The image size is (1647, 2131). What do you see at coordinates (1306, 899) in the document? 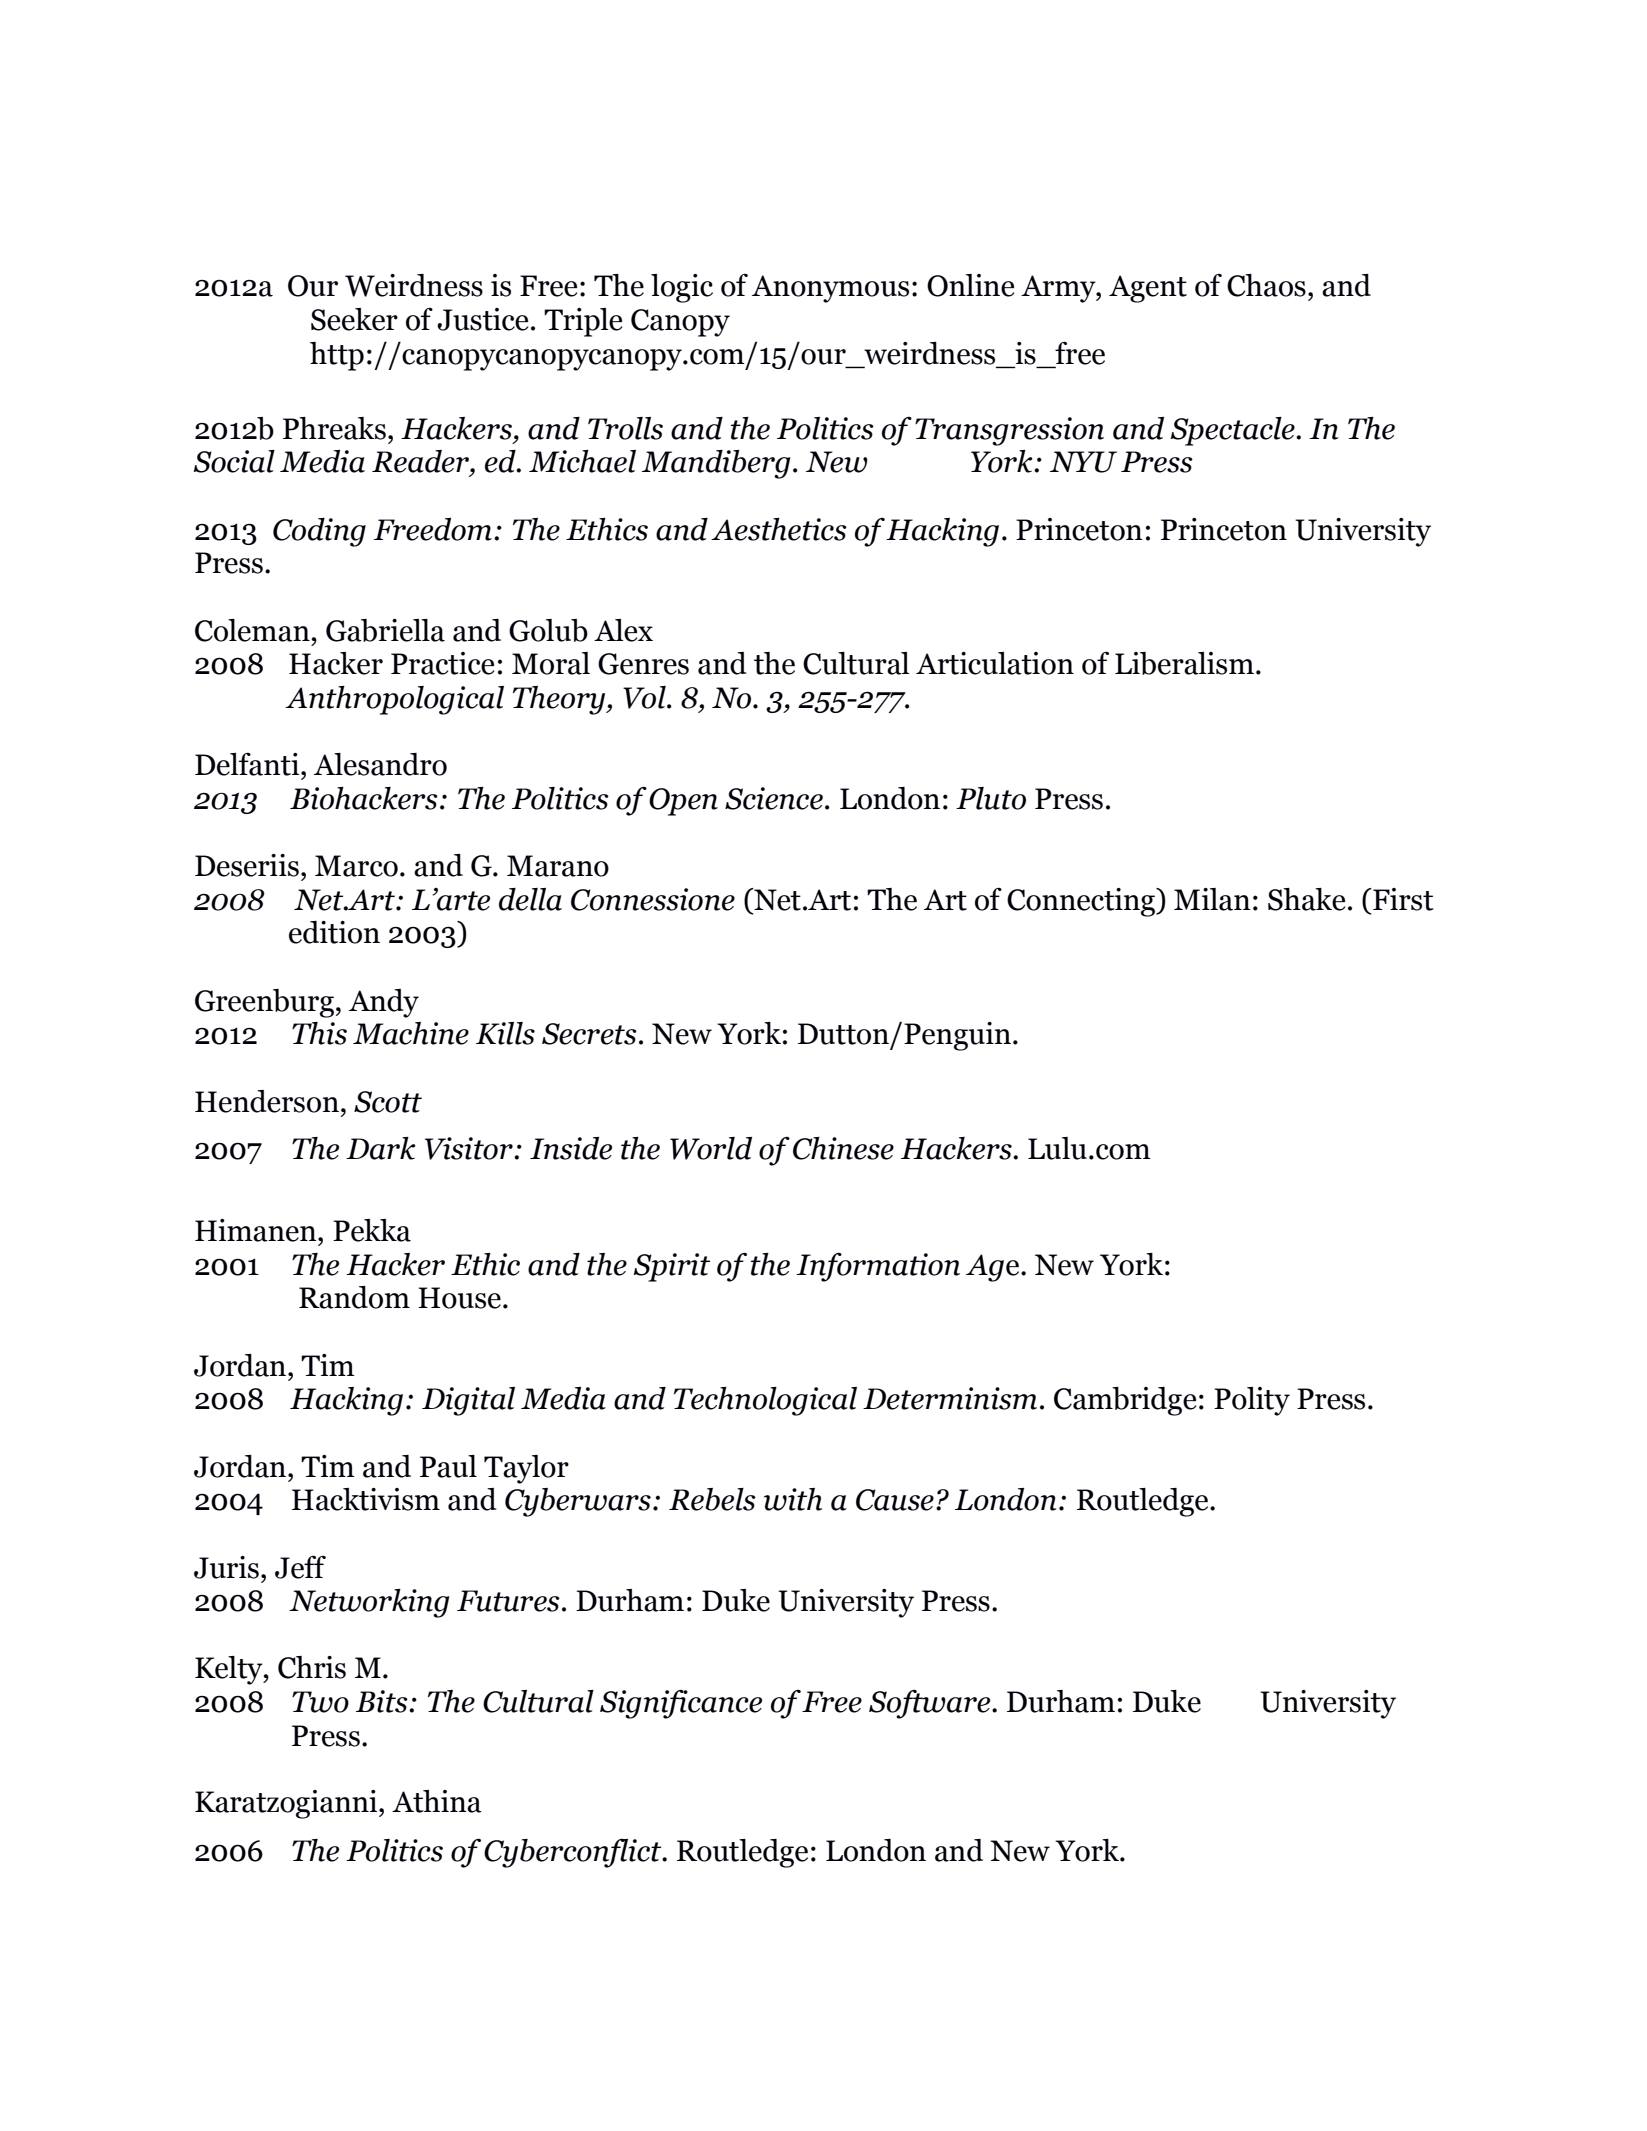
I see `Shake` at bounding box center [1306, 899].
